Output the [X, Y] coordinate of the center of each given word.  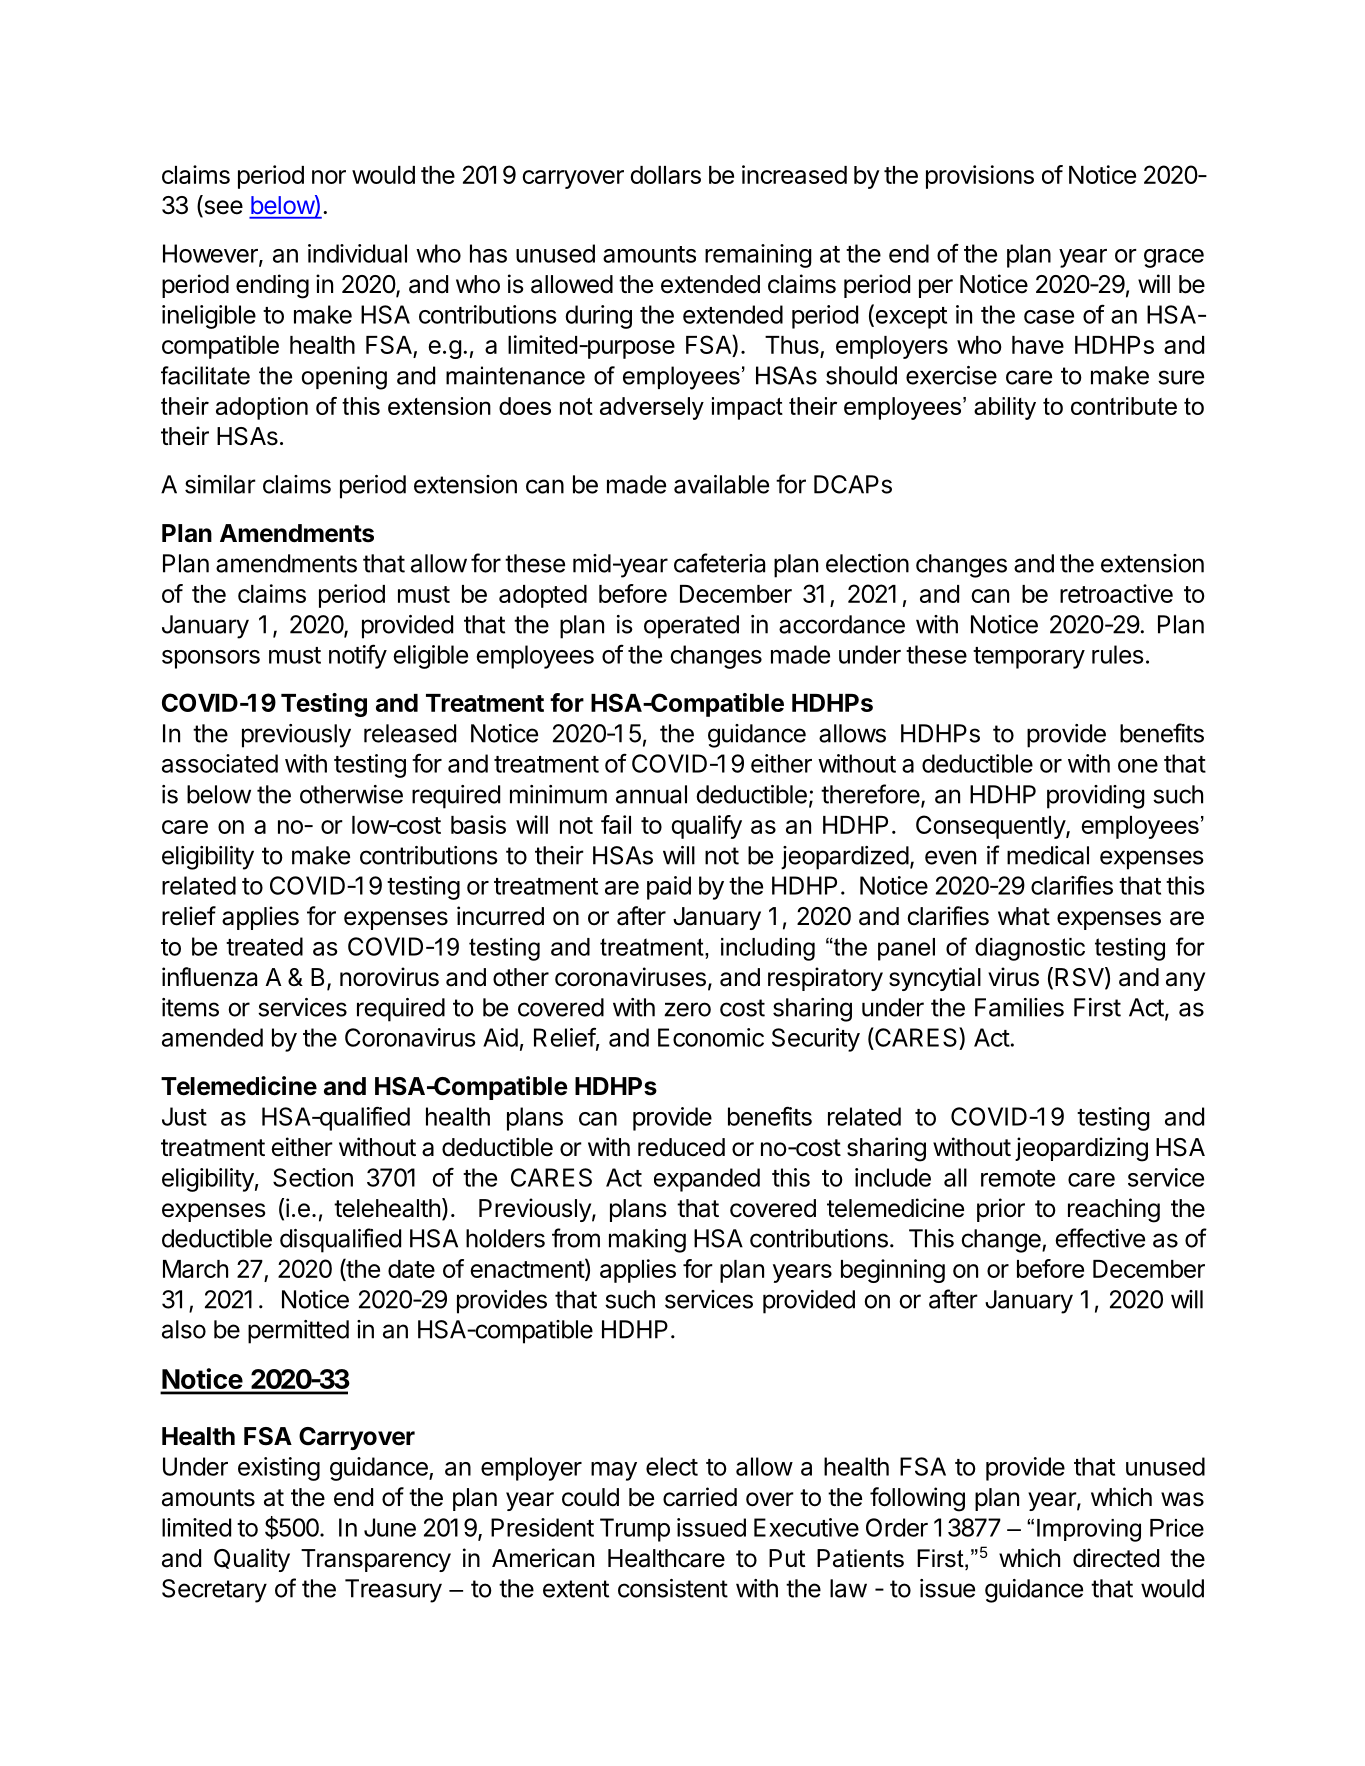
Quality [252, 1560]
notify [358, 656]
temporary [1029, 658]
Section [313, 1177]
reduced [681, 1147]
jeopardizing [1081, 1149]
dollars [666, 175]
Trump [635, 1530]
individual [357, 253]
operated [691, 627]
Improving [1089, 1530]
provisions [980, 177]
